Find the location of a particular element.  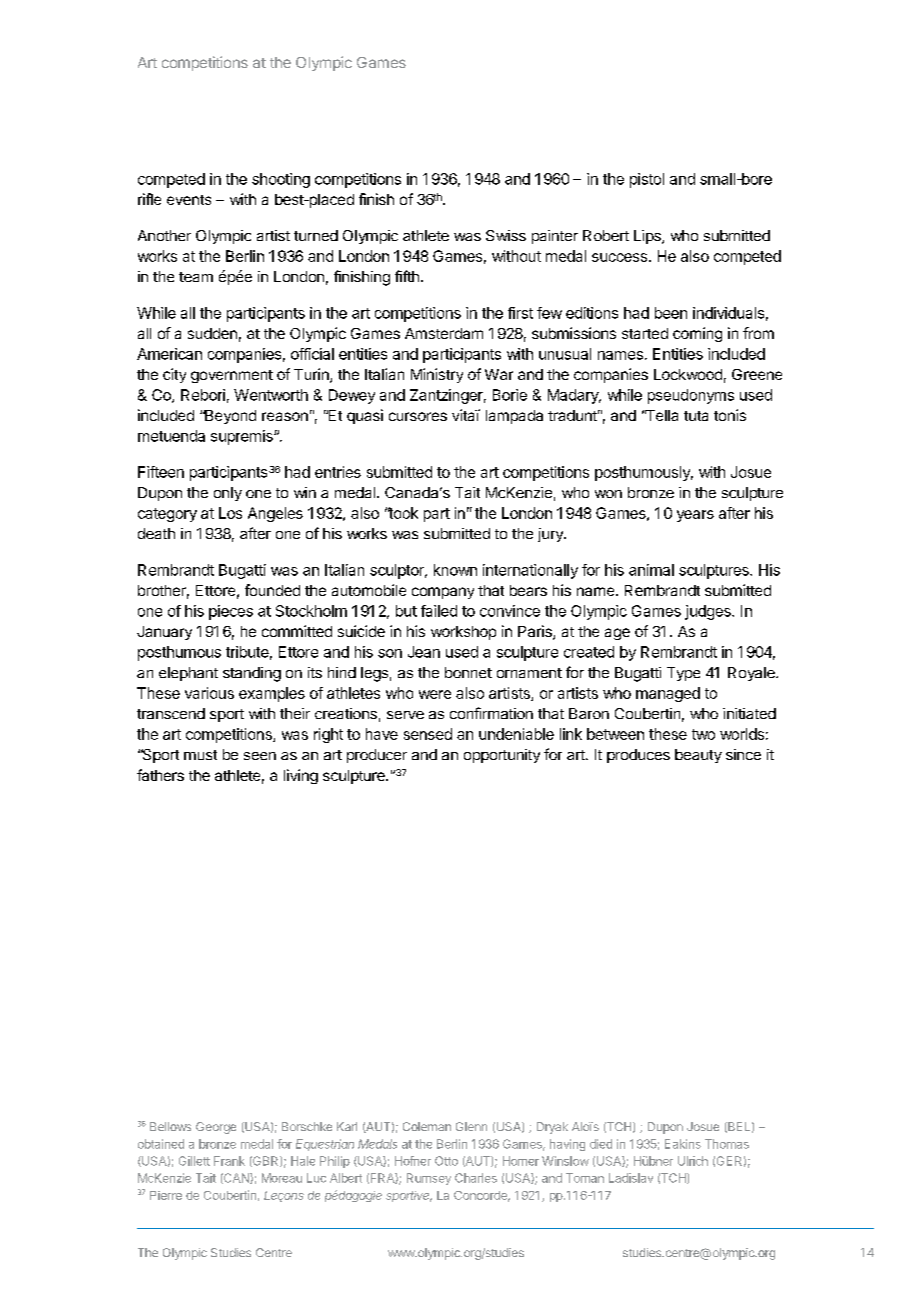

various is located at coordinates (209, 693).
